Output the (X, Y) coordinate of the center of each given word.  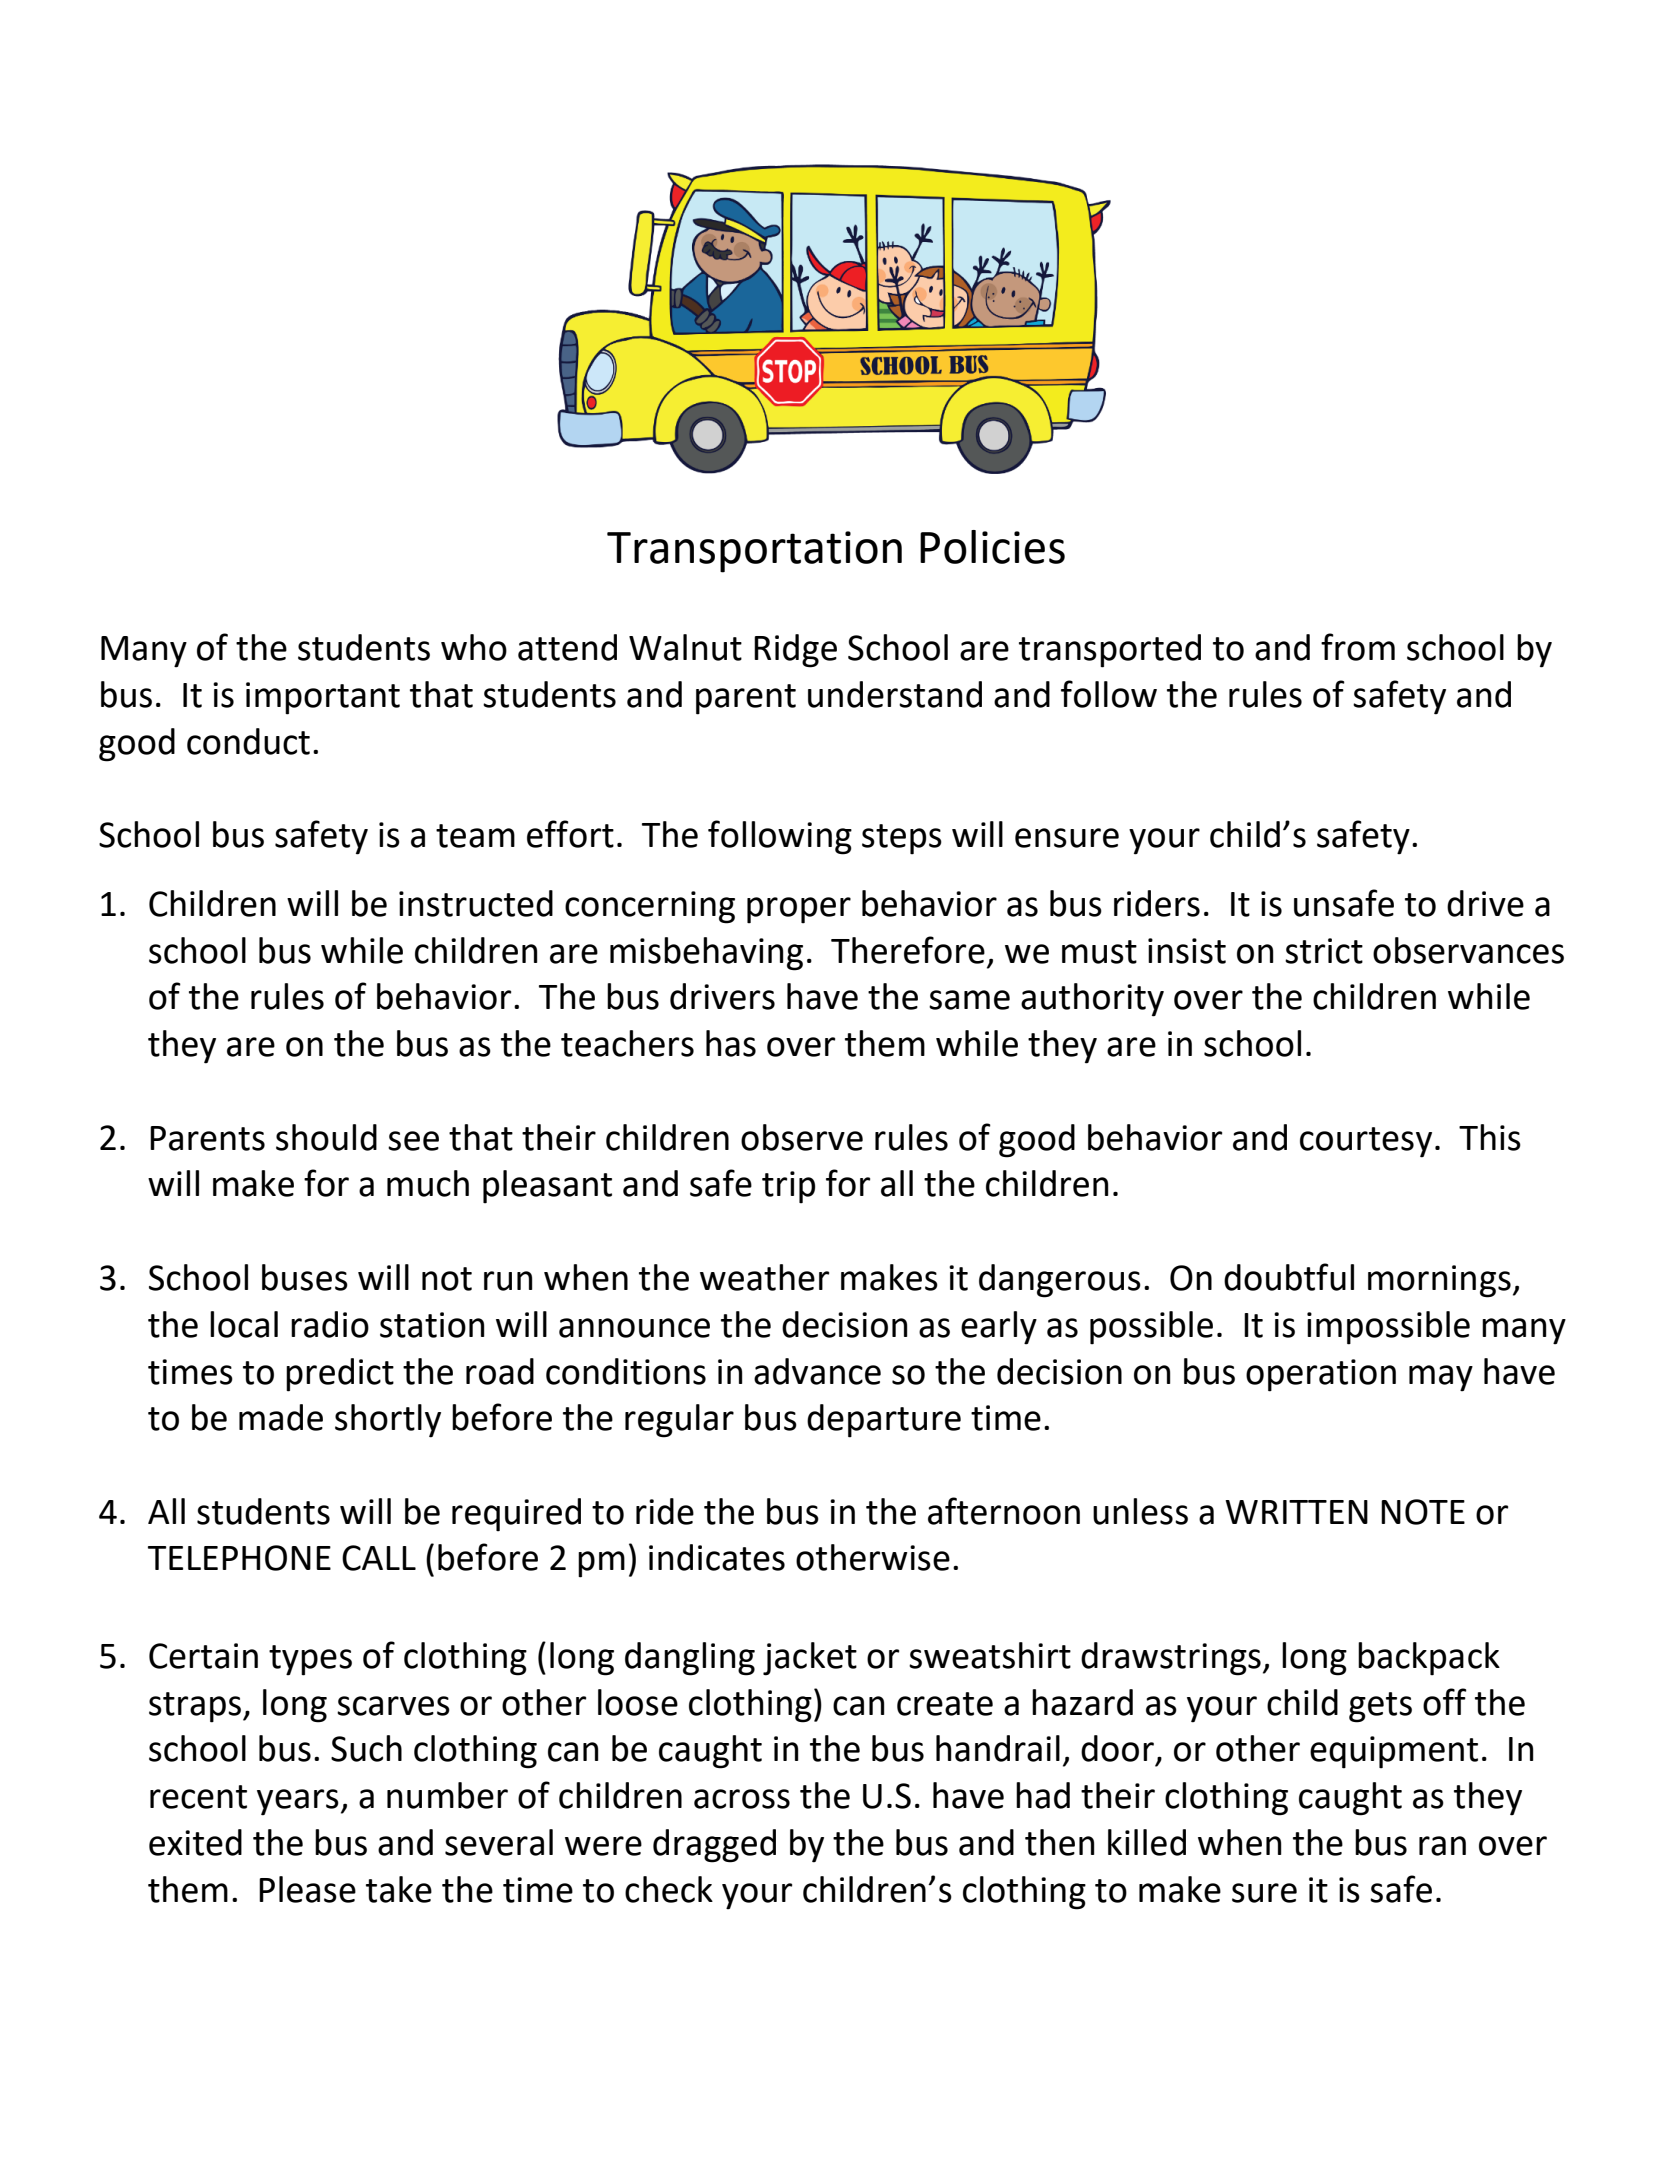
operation (1321, 1375)
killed (1147, 1842)
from (1358, 647)
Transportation (754, 552)
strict (1324, 951)
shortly (388, 1421)
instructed (476, 903)
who (474, 647)
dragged (714, 1846)
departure (884, 1421)
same (969, 1000)
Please (307, 1889)
